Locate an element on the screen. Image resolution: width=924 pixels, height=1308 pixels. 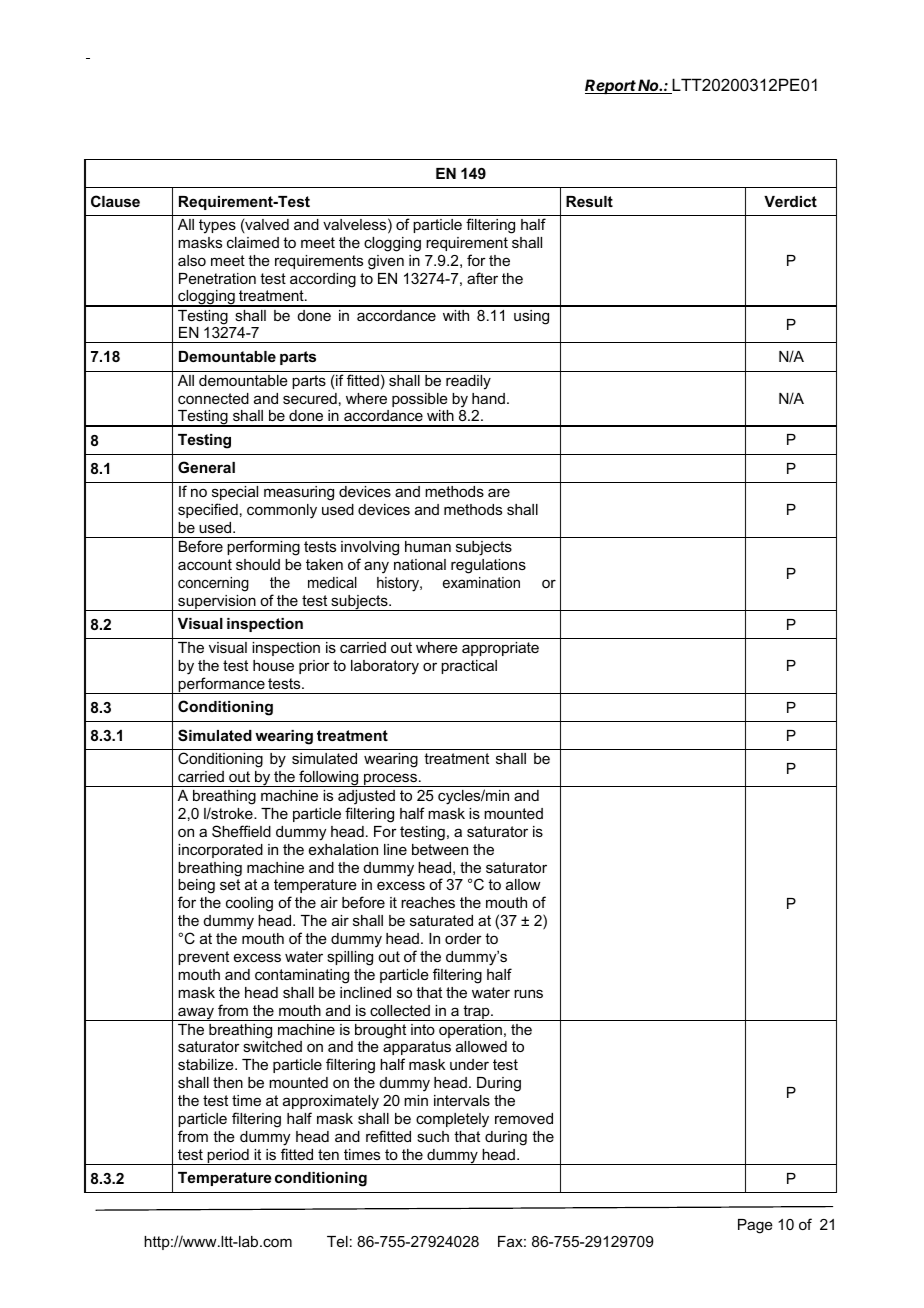
practical is located at coordinates (469, 667).
